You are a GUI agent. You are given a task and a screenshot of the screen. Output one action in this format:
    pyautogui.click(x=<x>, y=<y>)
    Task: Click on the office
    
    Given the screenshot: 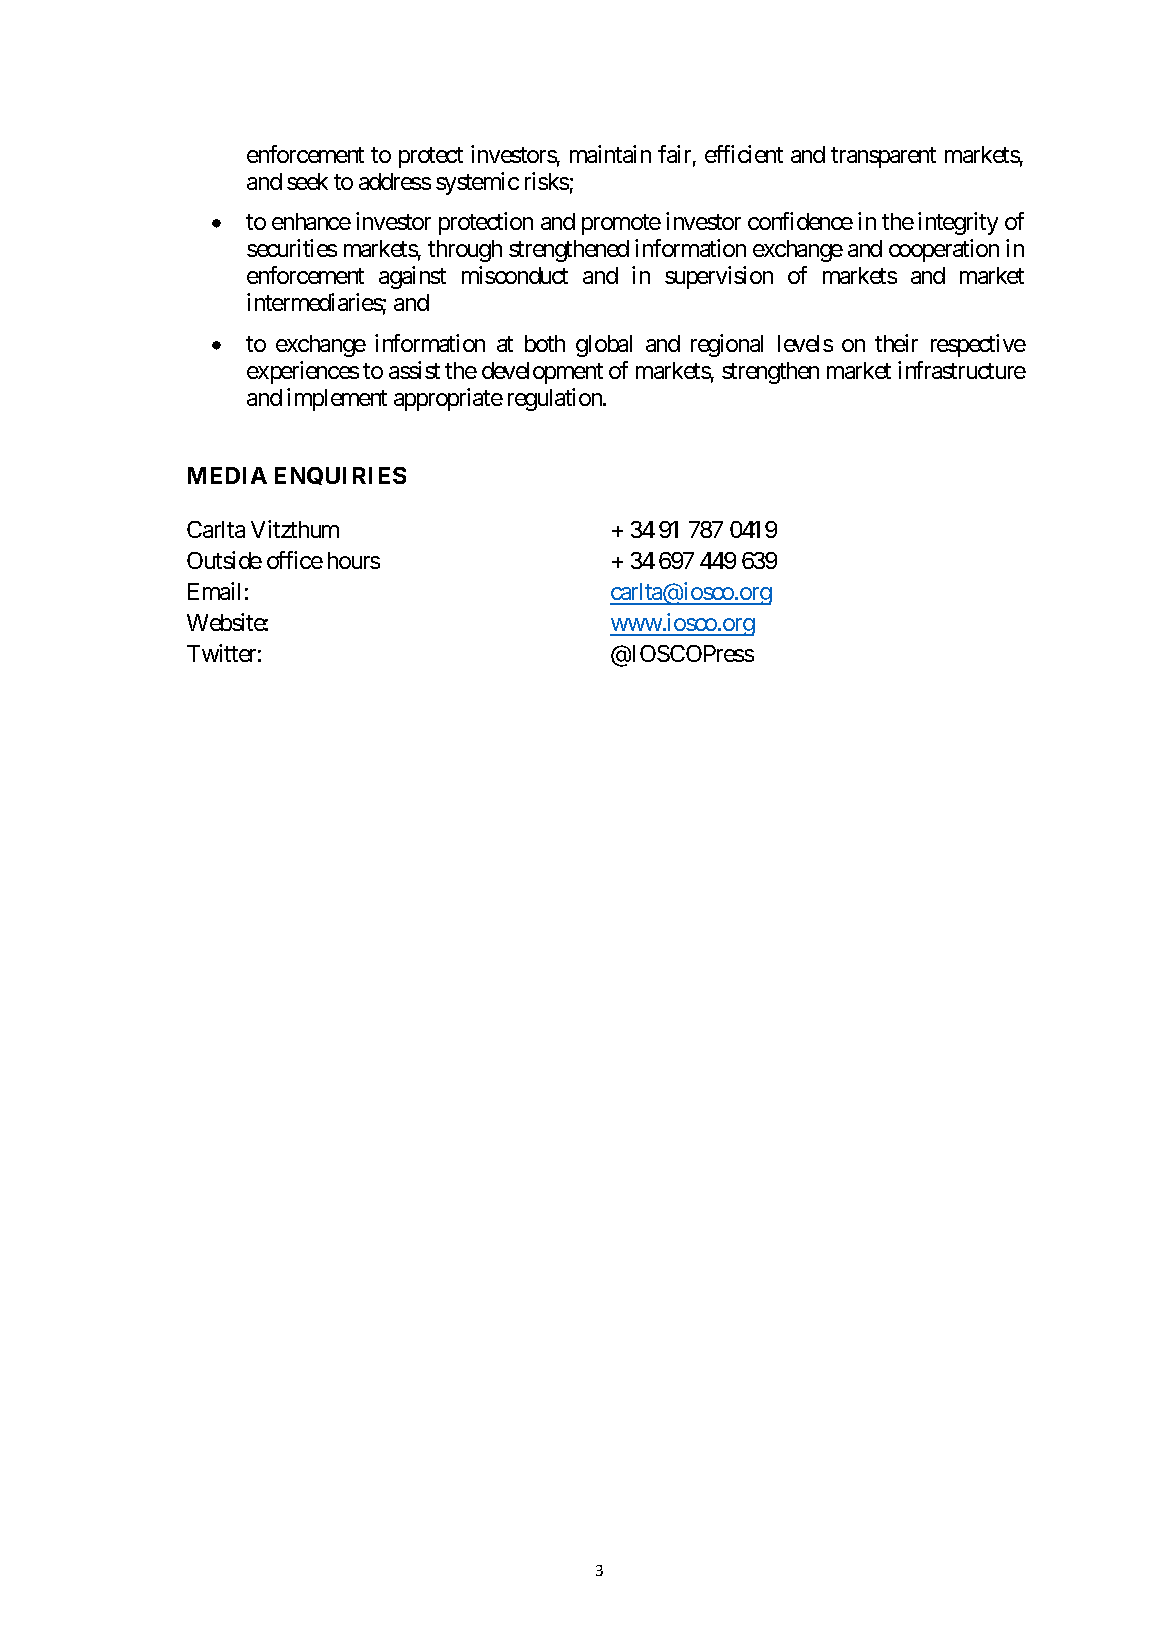 What is the action you would take?
    pyautogui.click(x=295, y=560)
